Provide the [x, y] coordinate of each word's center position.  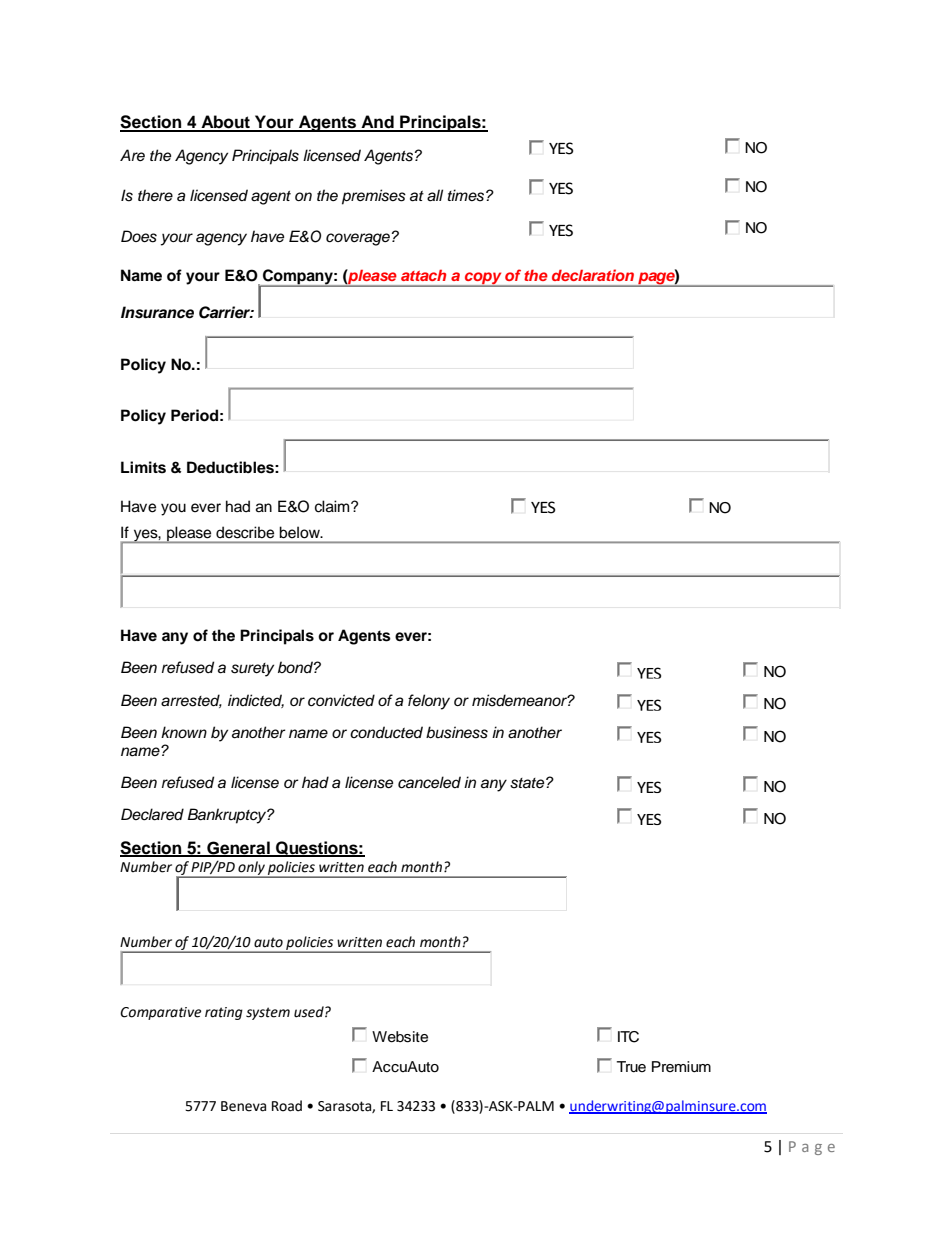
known [184, 732]
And [377, 123]
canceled [429, 782]
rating [224, 1013]
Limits [143, 467]
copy [483, 279]
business [457, 732]
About [225, 123]
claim [333, 506]
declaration [593, 275]
